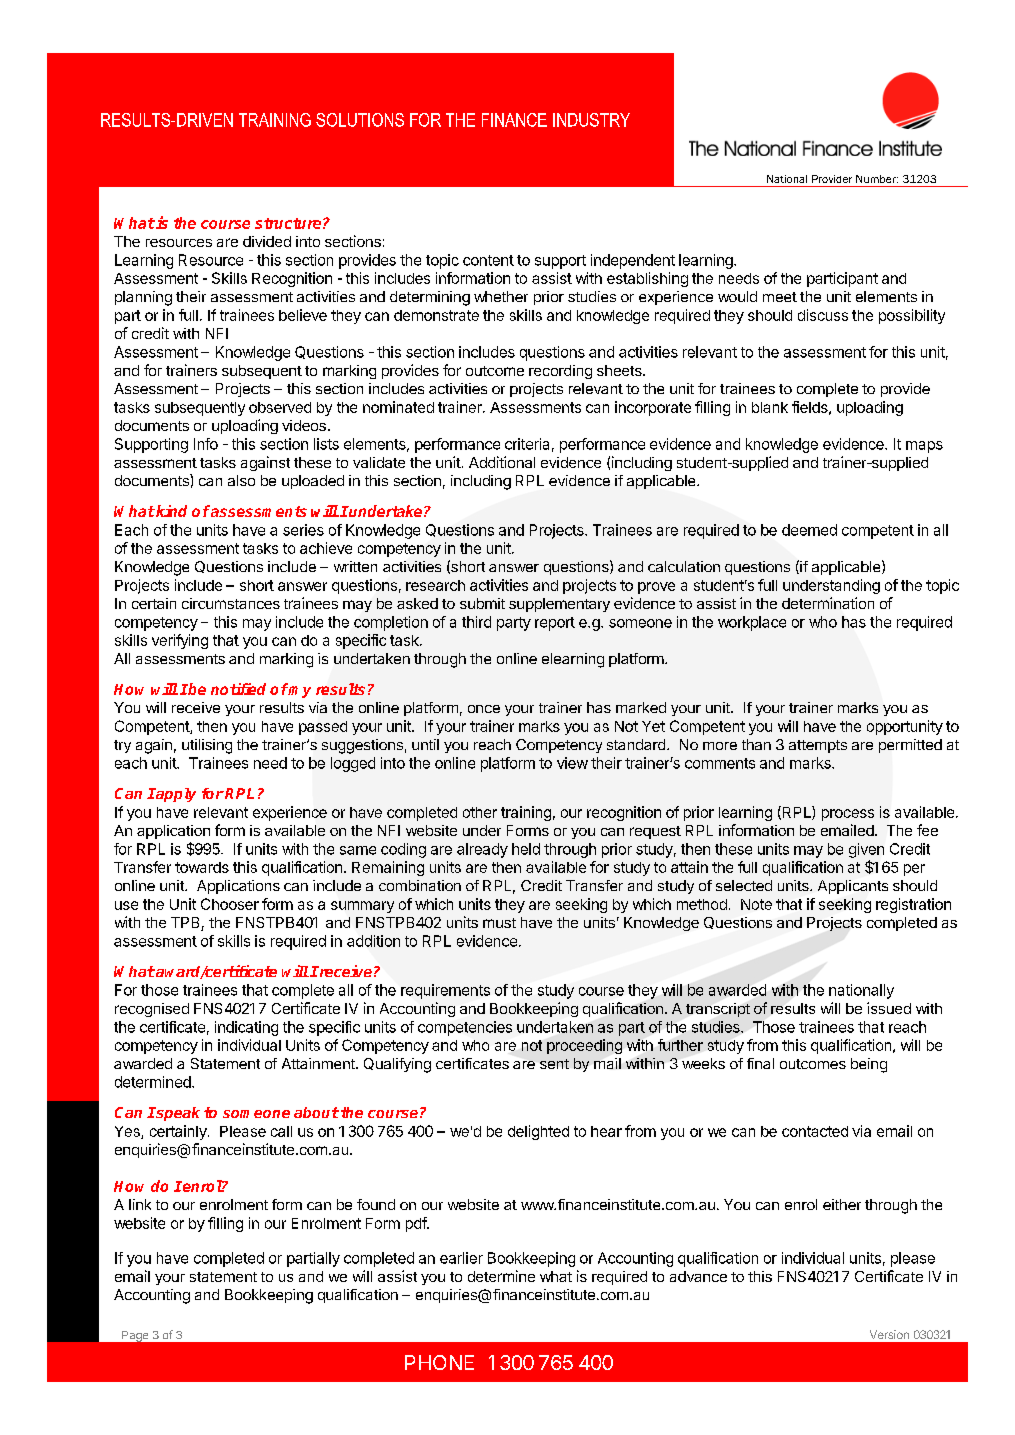 This page has width=1015, height=1435. Describe the element at coordinates (140, 1204) in the page. I see `link` at that location.
